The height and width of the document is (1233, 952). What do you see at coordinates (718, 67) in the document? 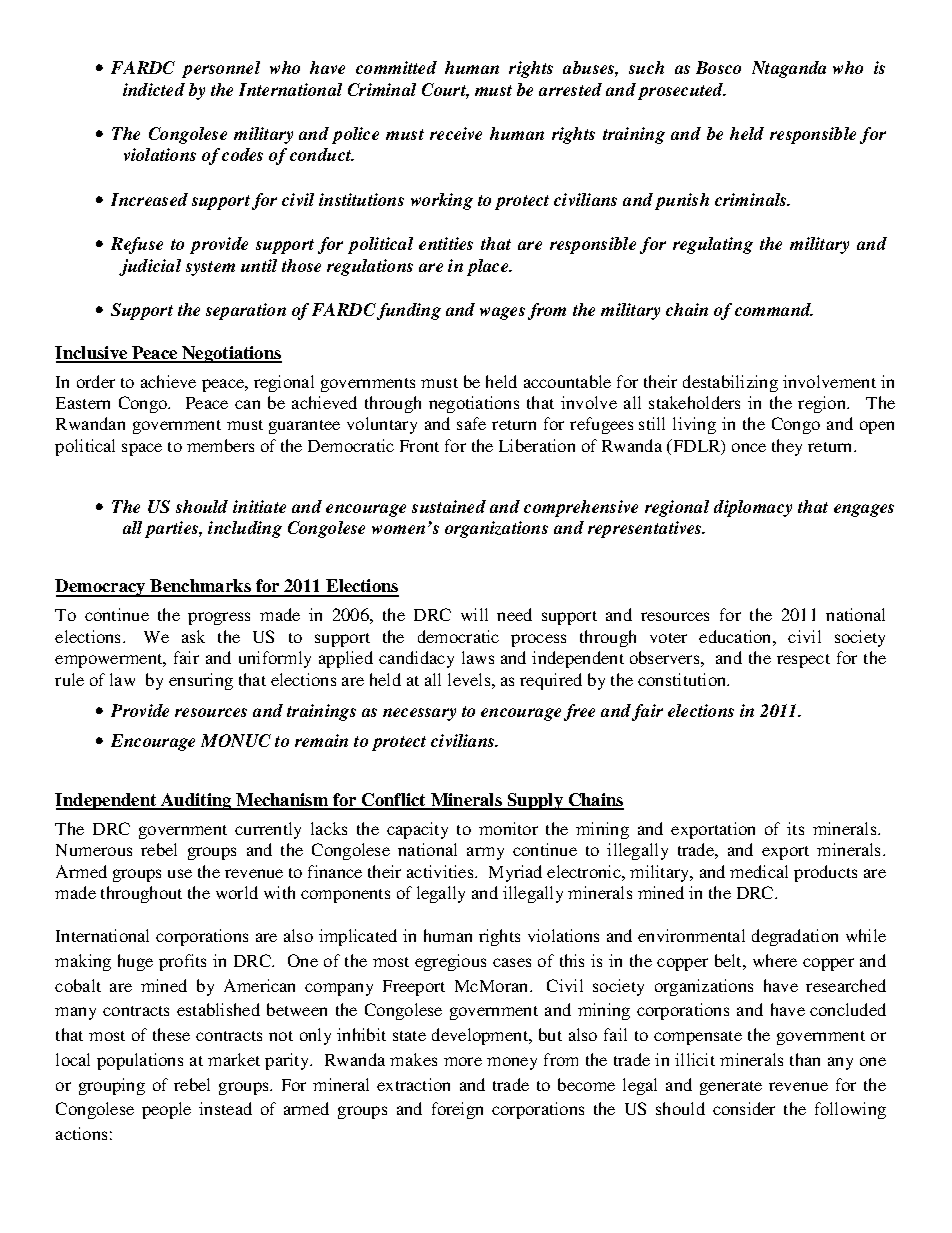
I see `Bosco` at bounding box center [718, 67].
